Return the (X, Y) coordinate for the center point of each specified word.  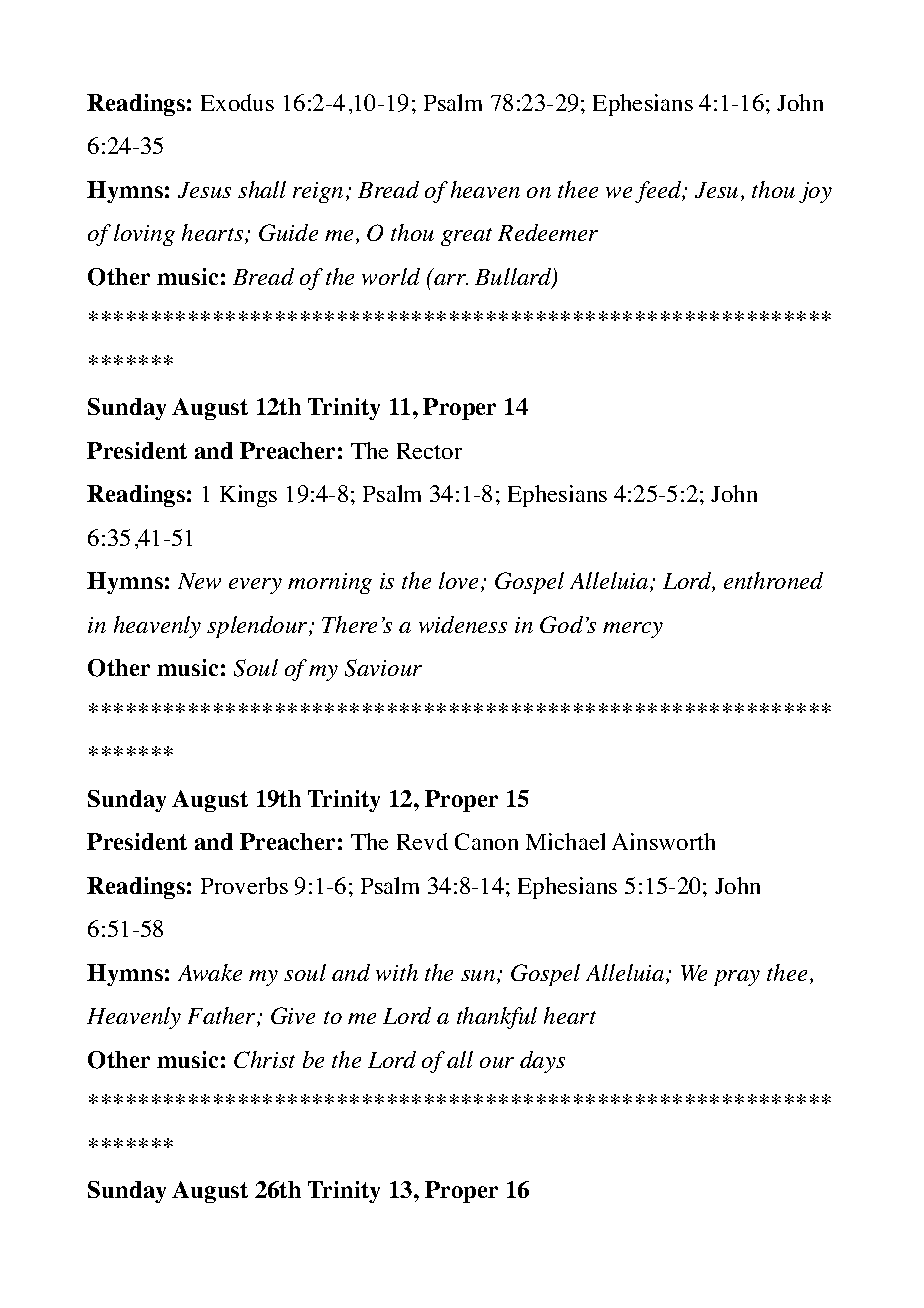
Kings (248, 496)
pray (737, 978)
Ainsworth (663, 841)
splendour (258, 627)
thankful (497, 1018)
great (466, 237)
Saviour (383, 668)
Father (223, 1017)
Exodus (237, 102)
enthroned (773, 580)
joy (815, 192)
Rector (429, 451)
